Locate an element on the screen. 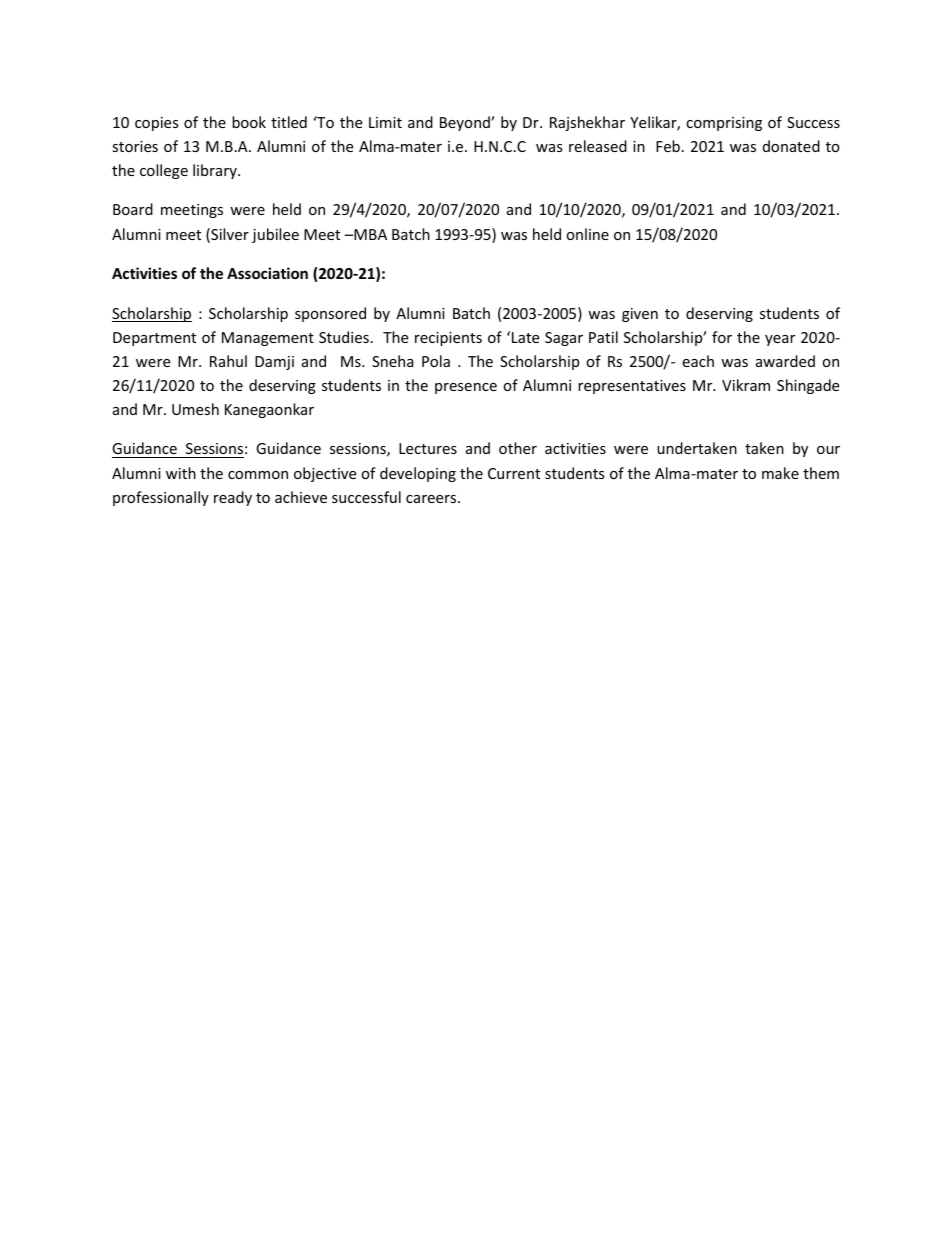 The width and height of the screenshot is (952, 1233). comprising is located at coordinates (724, 124).
